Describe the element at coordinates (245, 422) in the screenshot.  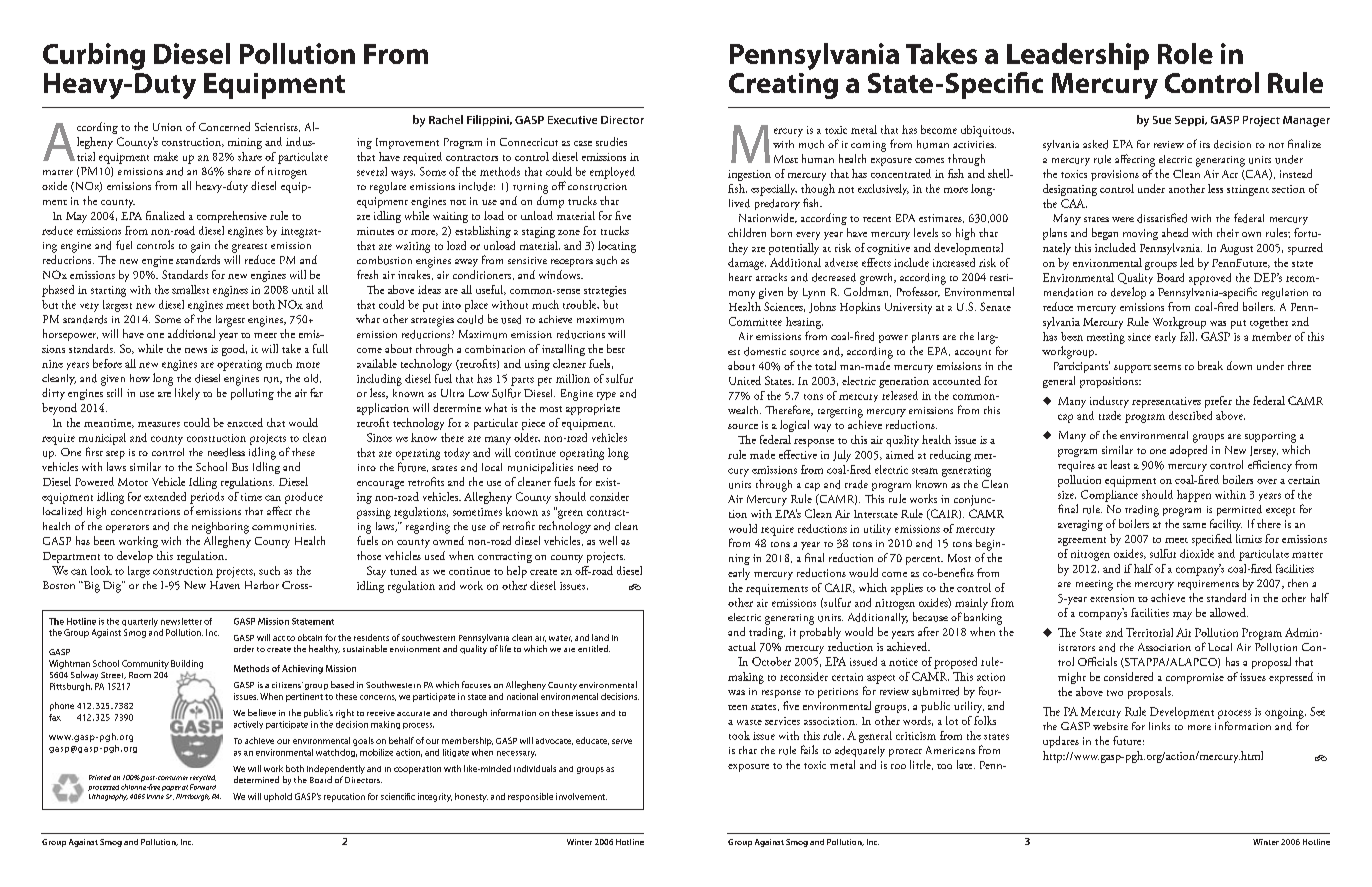
I see `enacted` at that location.
